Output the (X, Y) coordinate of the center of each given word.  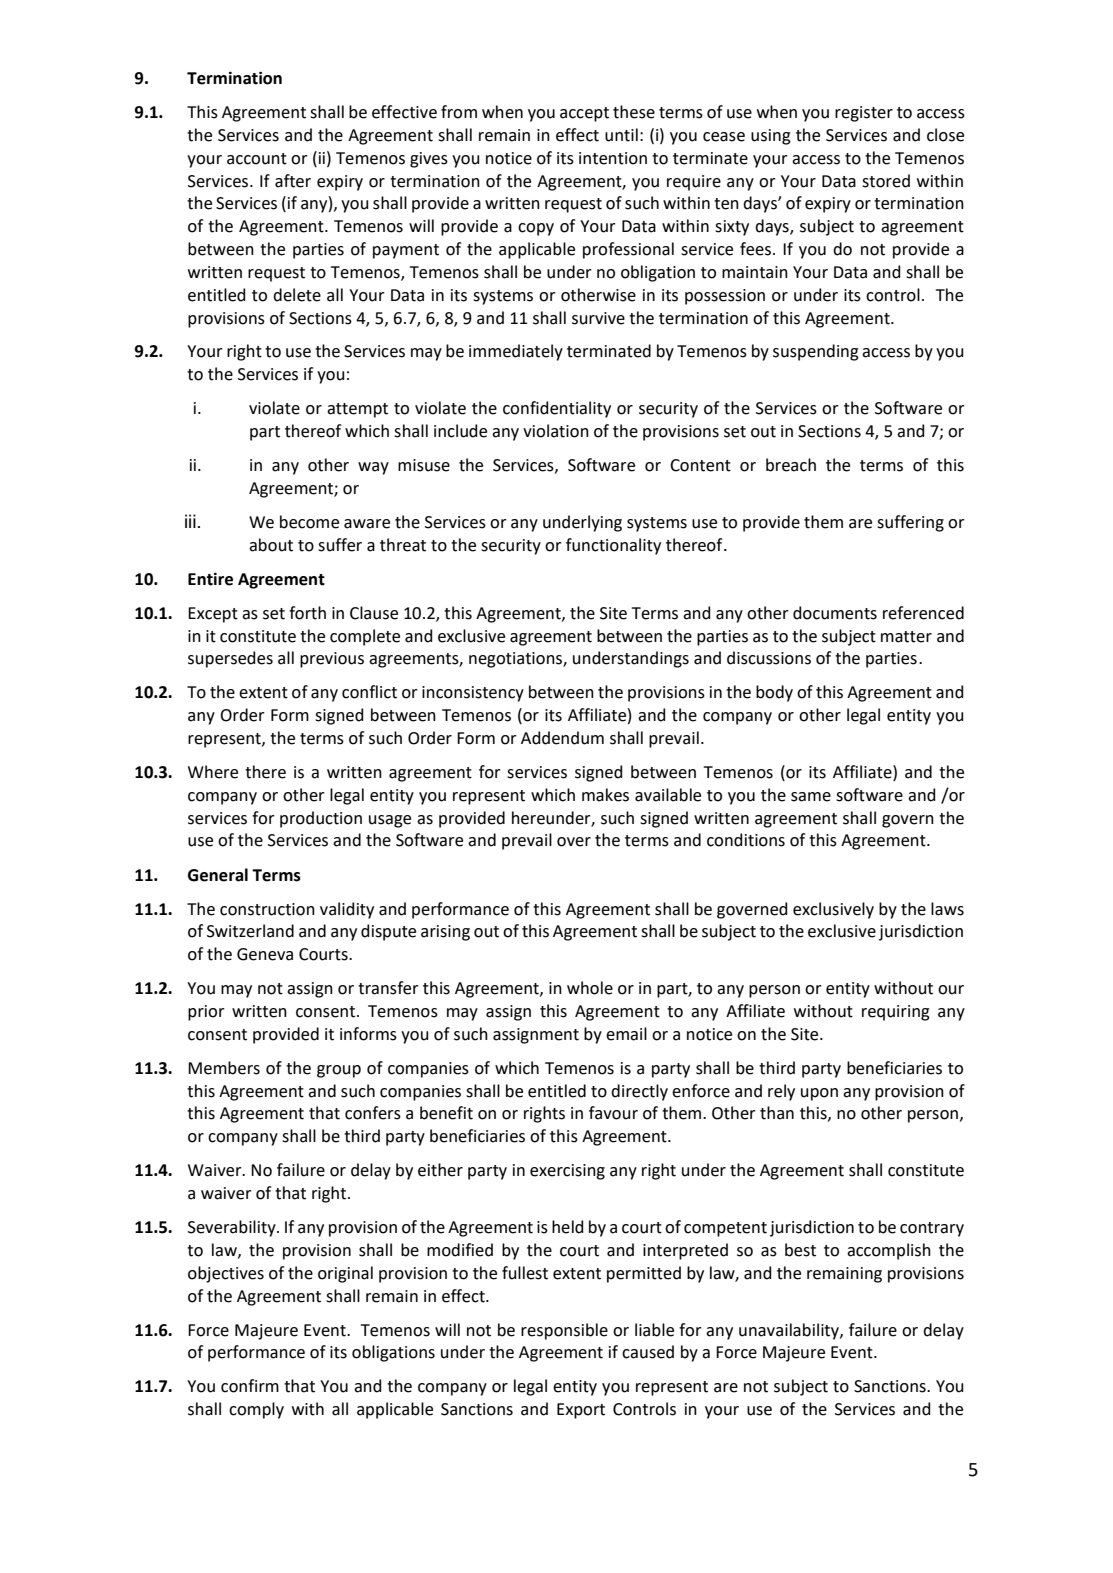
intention (613, 158)
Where (213, 772)
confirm (250, 1386)
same (811, 797)
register (864, 114)
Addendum (562, 738)
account (257, 159)
